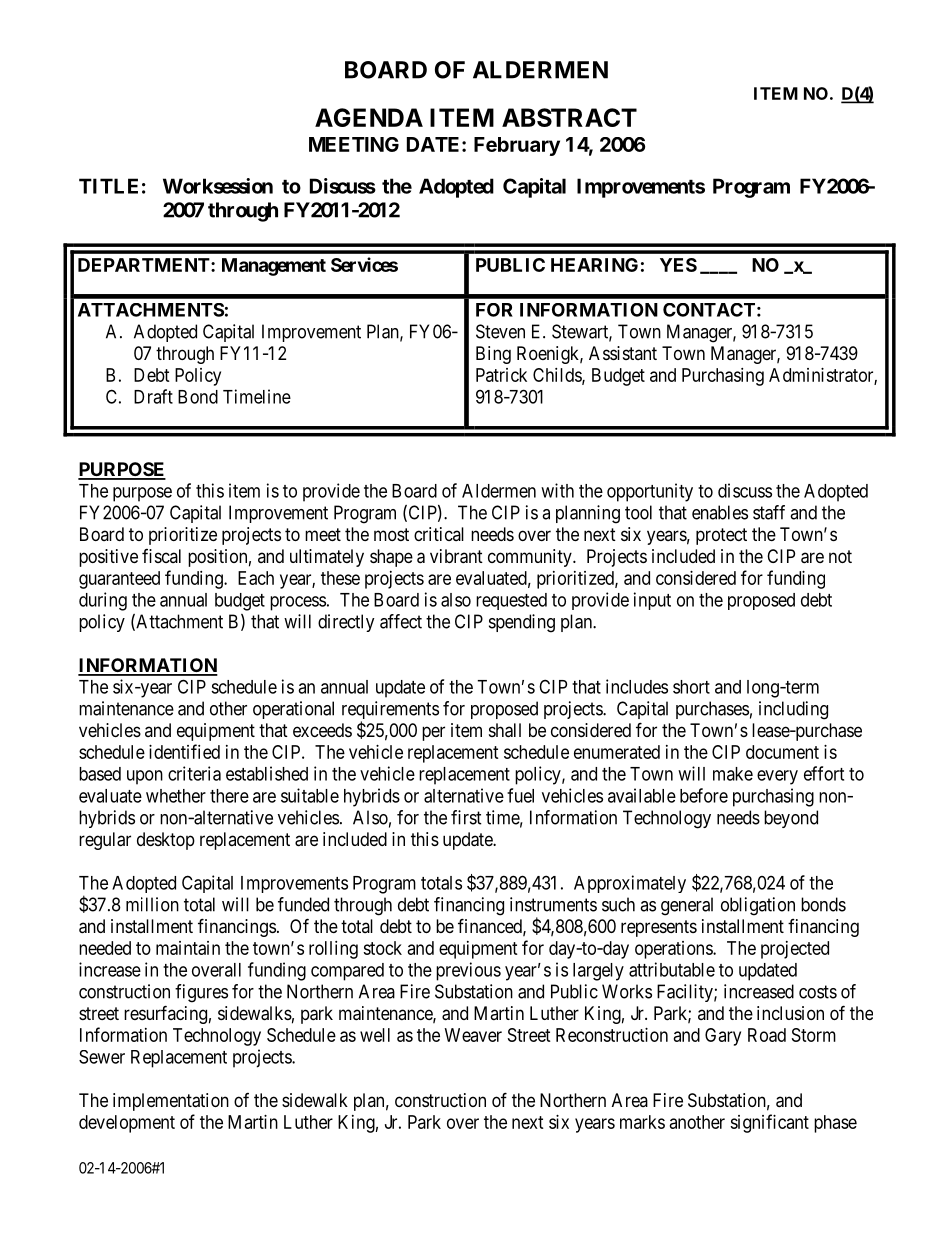 Image resolution: width=952 pixels, height=1233 pixels. I want to click on TITLE, so click(108, 186).
